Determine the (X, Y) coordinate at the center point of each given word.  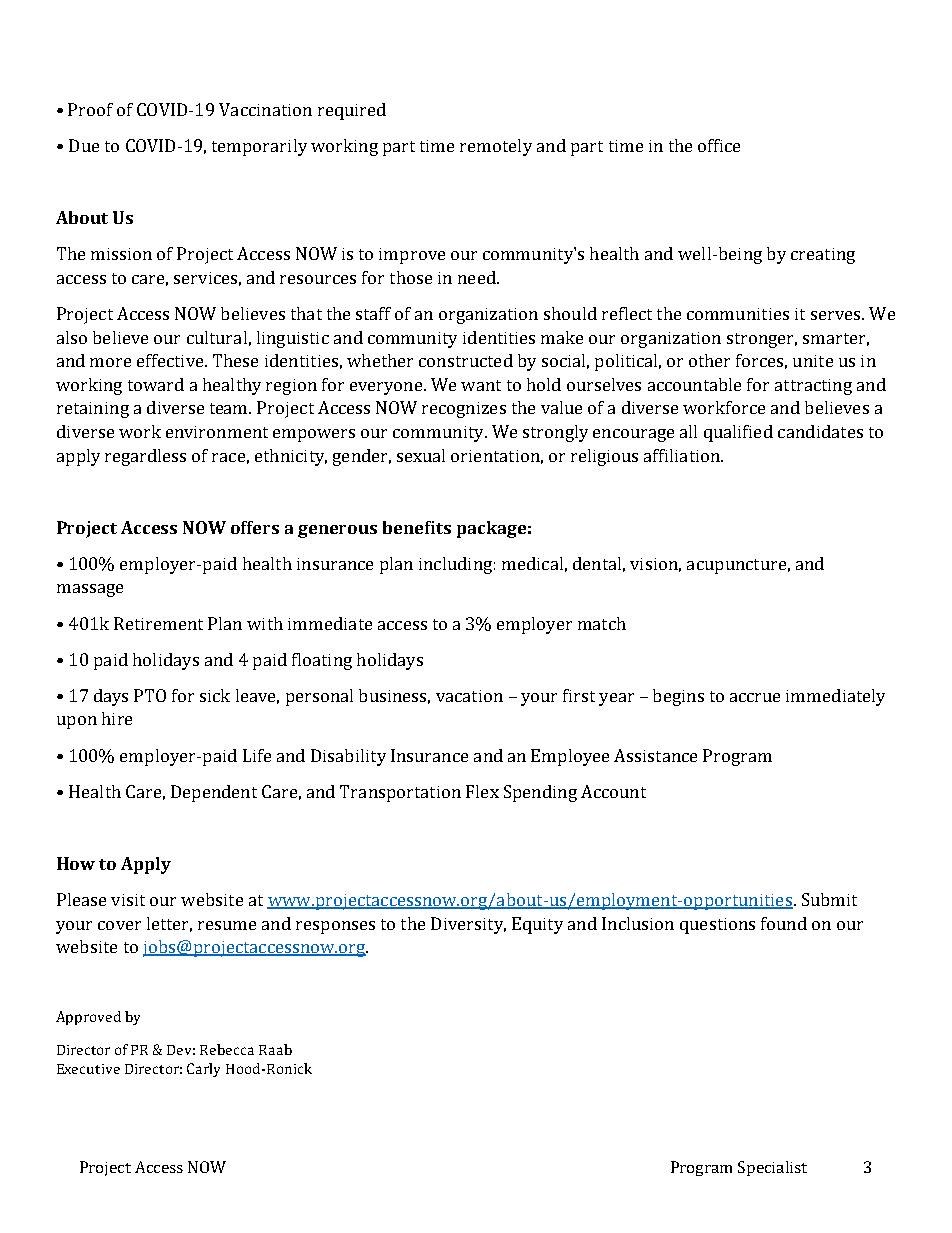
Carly (203, 1070)
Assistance (655, 755)
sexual (421, 455)
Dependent (214, 793)
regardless (145, 457)
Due (84, 145)
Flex (482, 791)
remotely (496, 147)
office (719, 145)
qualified (738, 433)
